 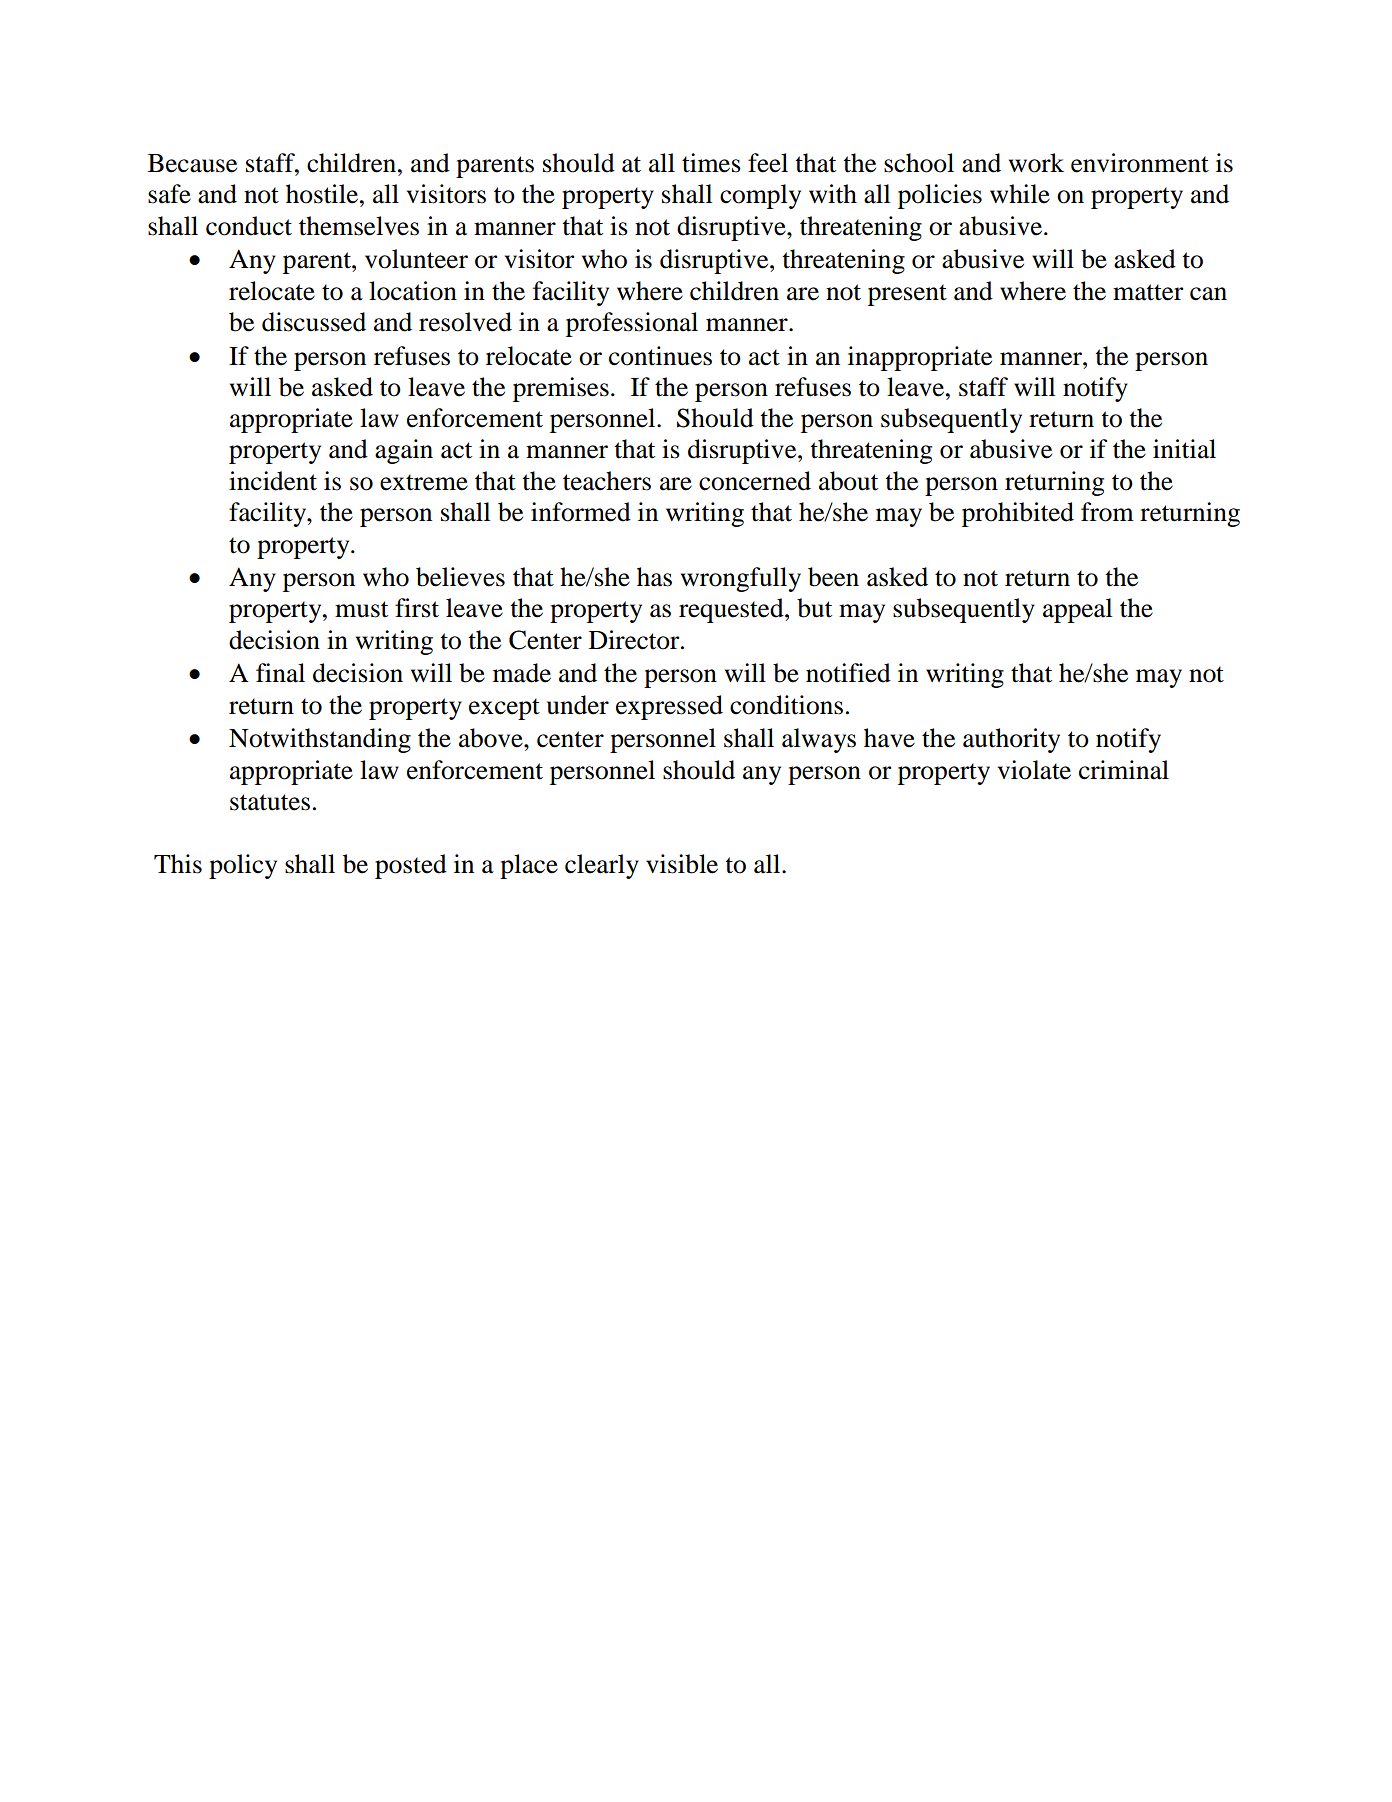 I want to click on initial, so click(x=1184, y=449).
